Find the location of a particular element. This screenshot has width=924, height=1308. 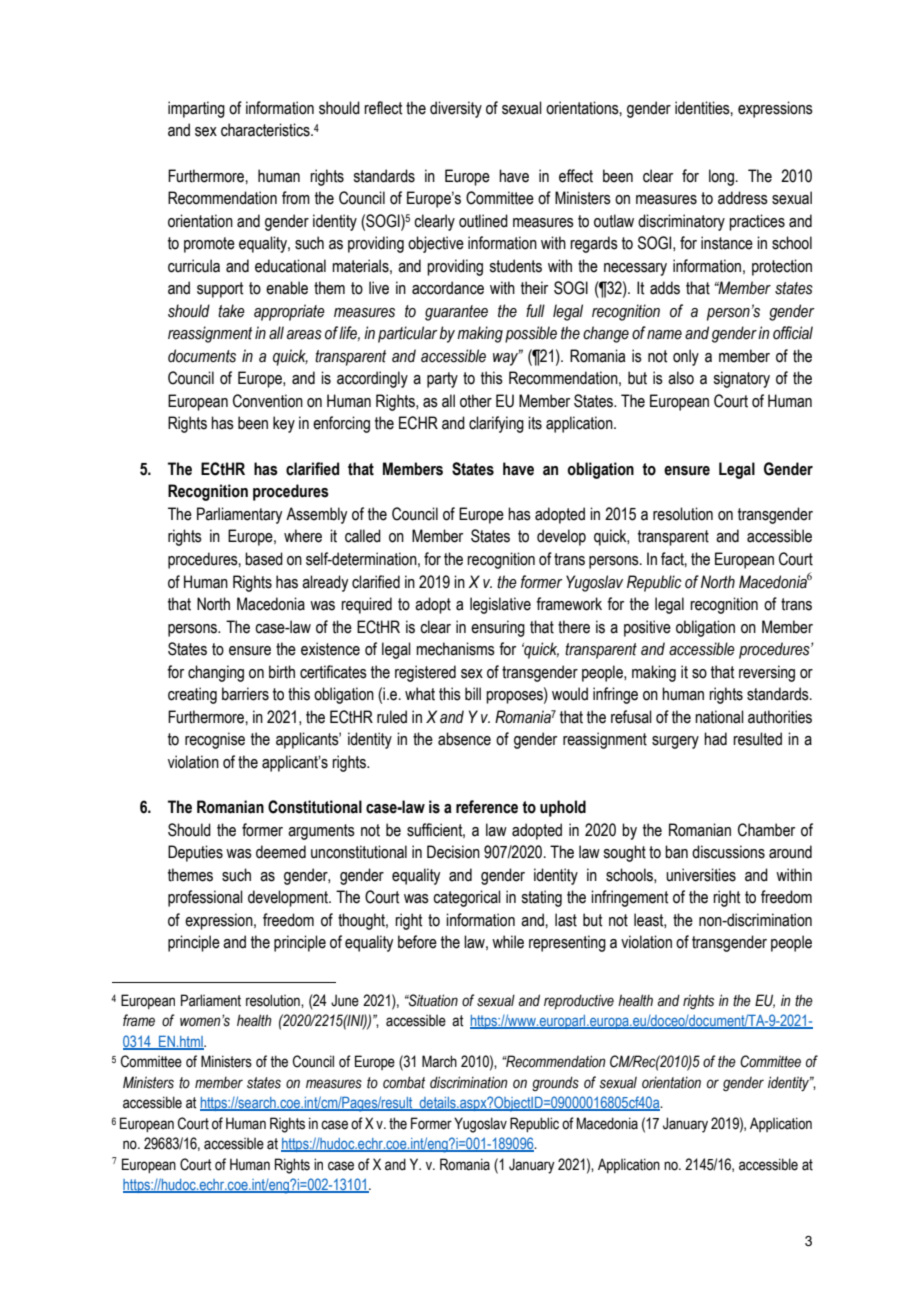

Convention is located at coordinates (268, 401).
